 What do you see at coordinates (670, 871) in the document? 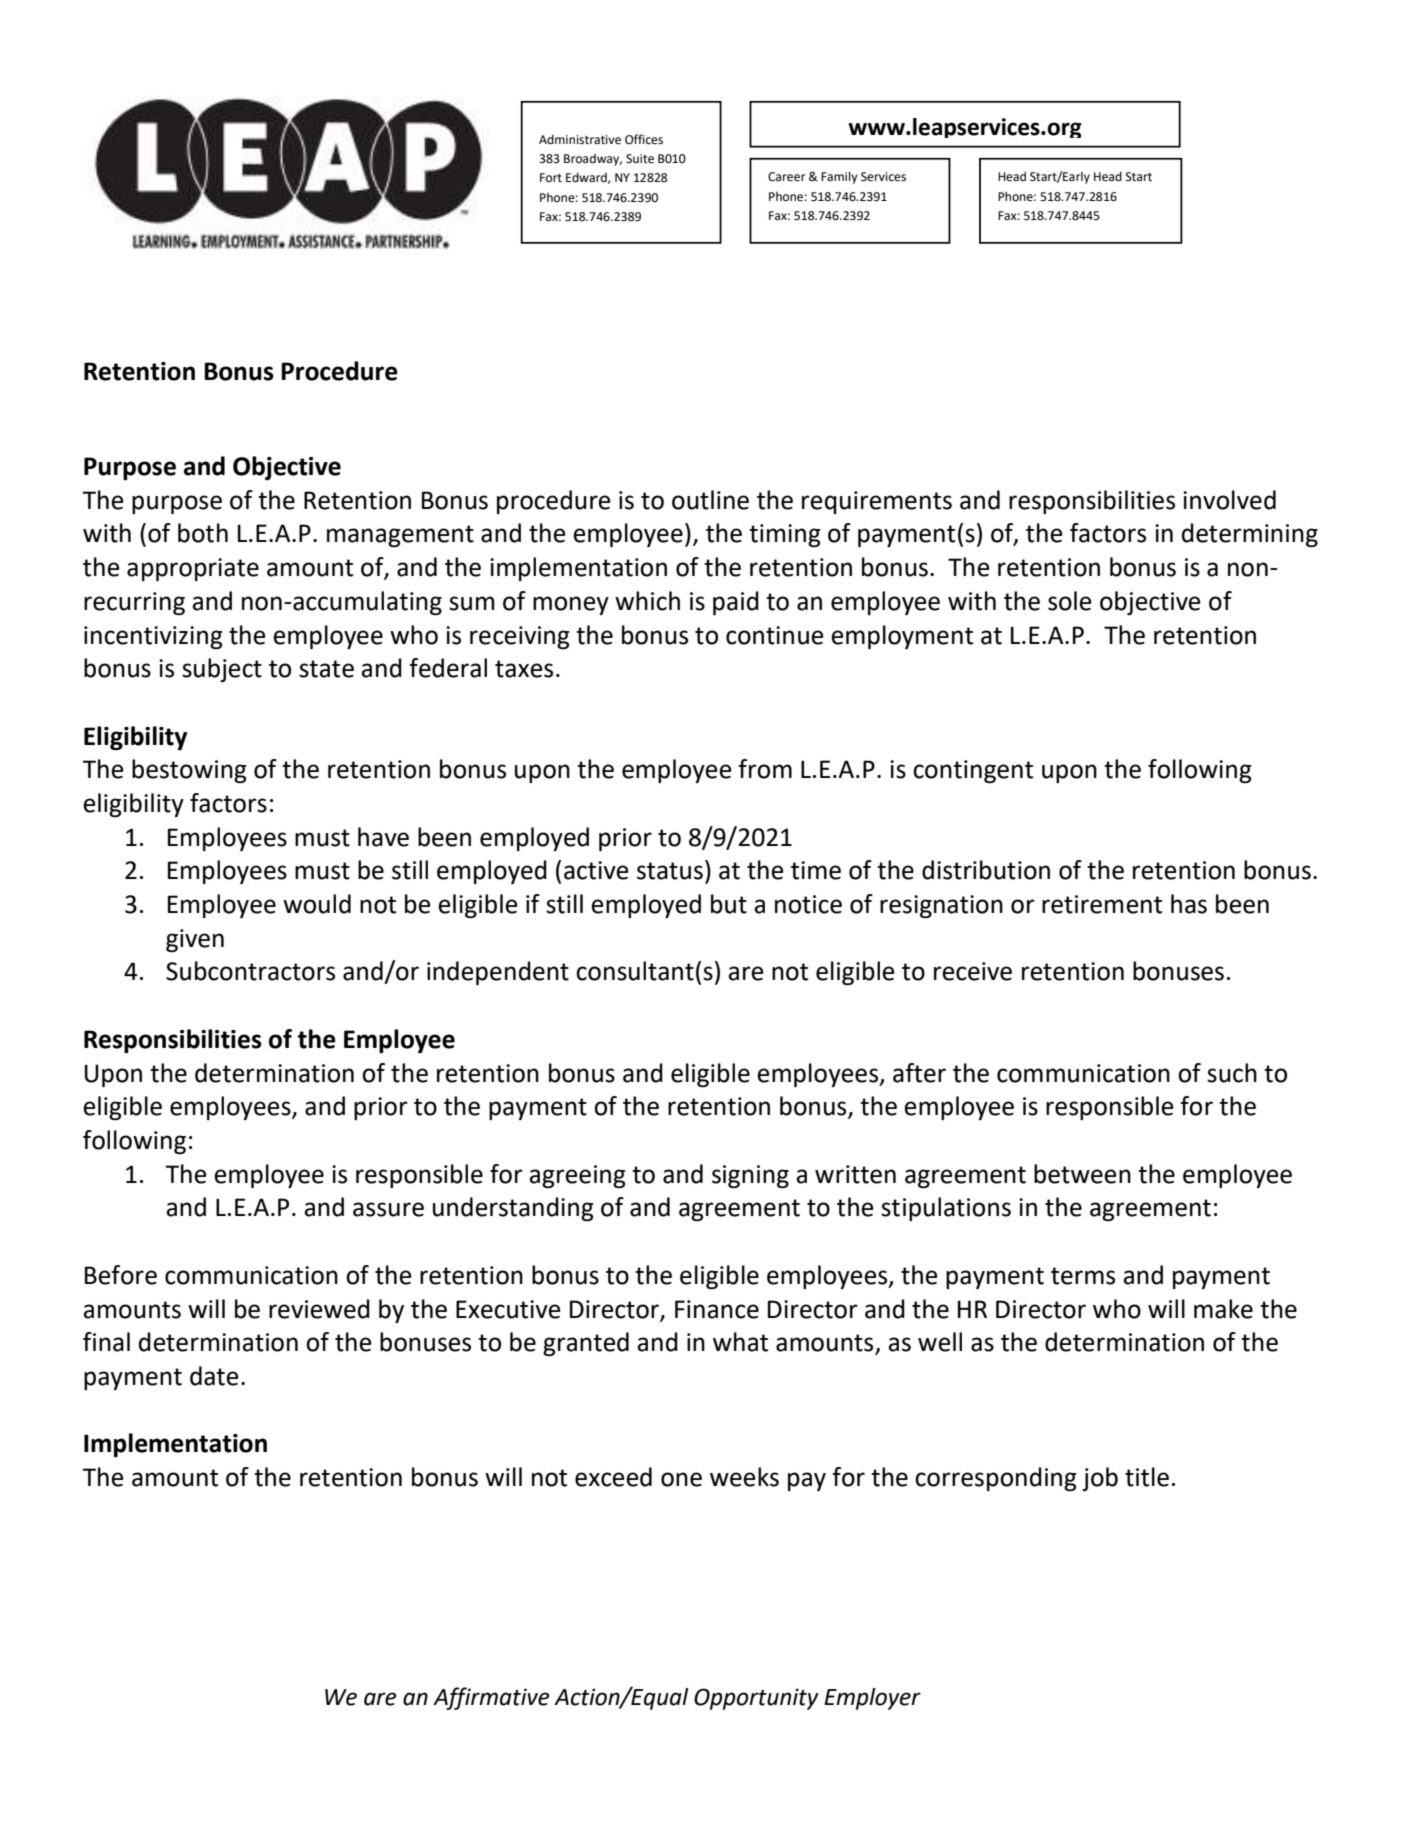
I see `status` at bounding box center [670, 871].
